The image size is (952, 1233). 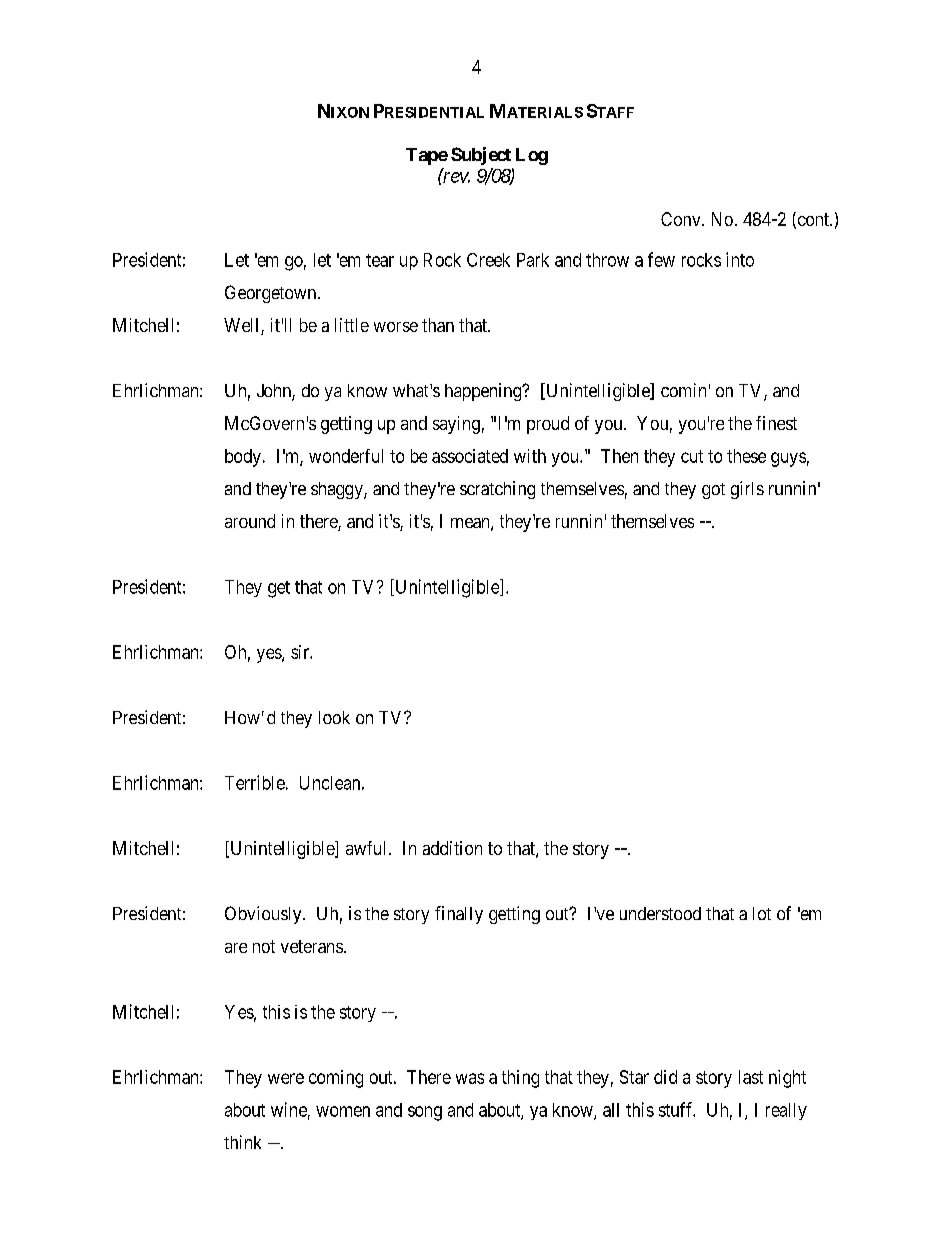 What do you see at coordinates (497, 490) in the screenshot?
I see `scratching` at bounding box center [497, 490].
